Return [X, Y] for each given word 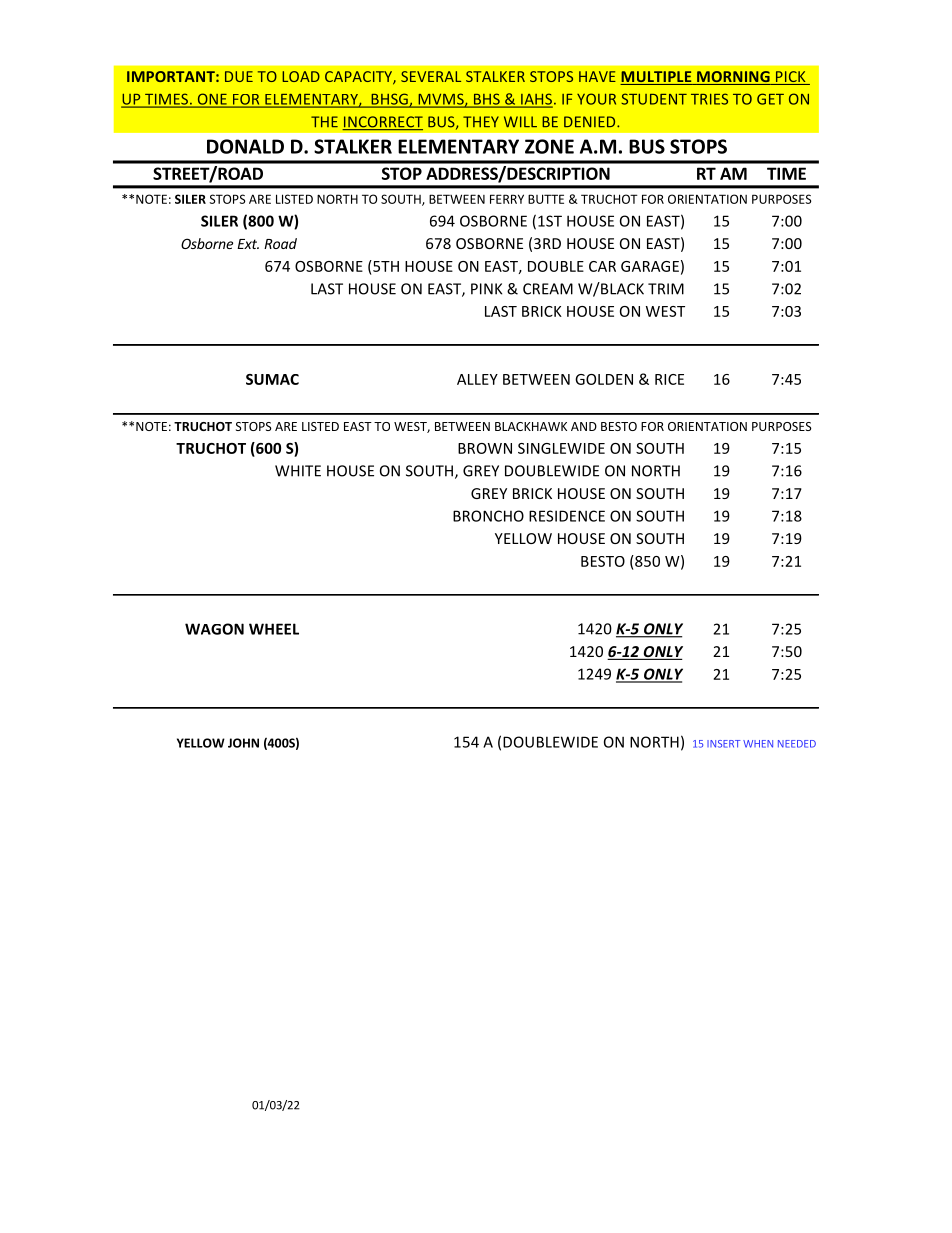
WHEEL [274, 629]
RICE [669, 379]
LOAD [301, 76]
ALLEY [477, 379]
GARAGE [650, 266]
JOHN [243, 743]
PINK [486, 289]
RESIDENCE [567, 516]
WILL [520, 122]
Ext [248, 244]
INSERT [724, 744]
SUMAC [272, 379]
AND [584, 426]
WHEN [758, 744]
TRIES [709, 99]
